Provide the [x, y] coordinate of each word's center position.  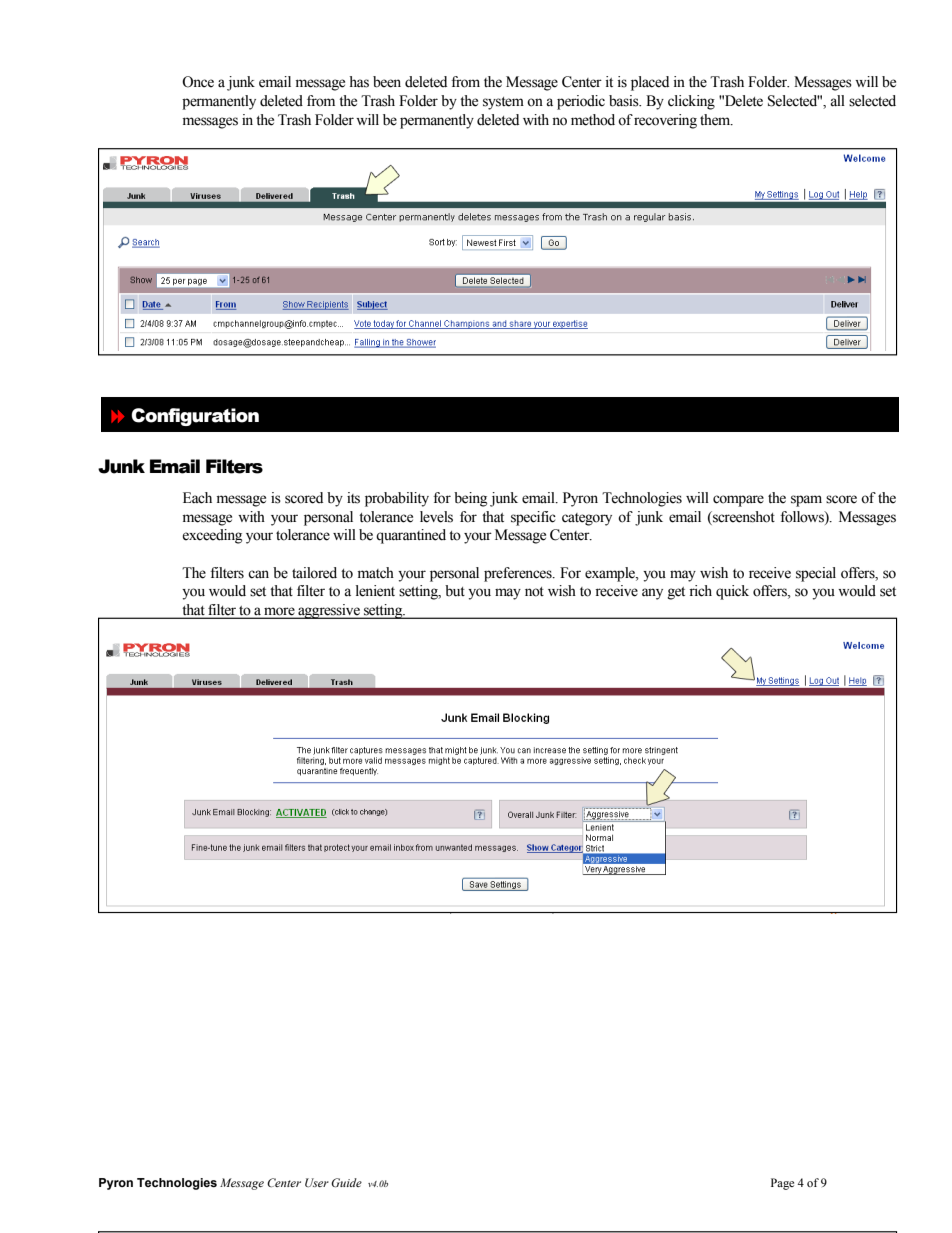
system [503, 103]
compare [738, 501]
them [716, 120]
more [279, 612]
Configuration [195, 417]
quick [732, 592]
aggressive [329, 611]
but [455, 591]
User [317, 1182]
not [534, 592]
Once [198, 82]
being [470, 499]
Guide [346, 1182]
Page [782, 1184]
